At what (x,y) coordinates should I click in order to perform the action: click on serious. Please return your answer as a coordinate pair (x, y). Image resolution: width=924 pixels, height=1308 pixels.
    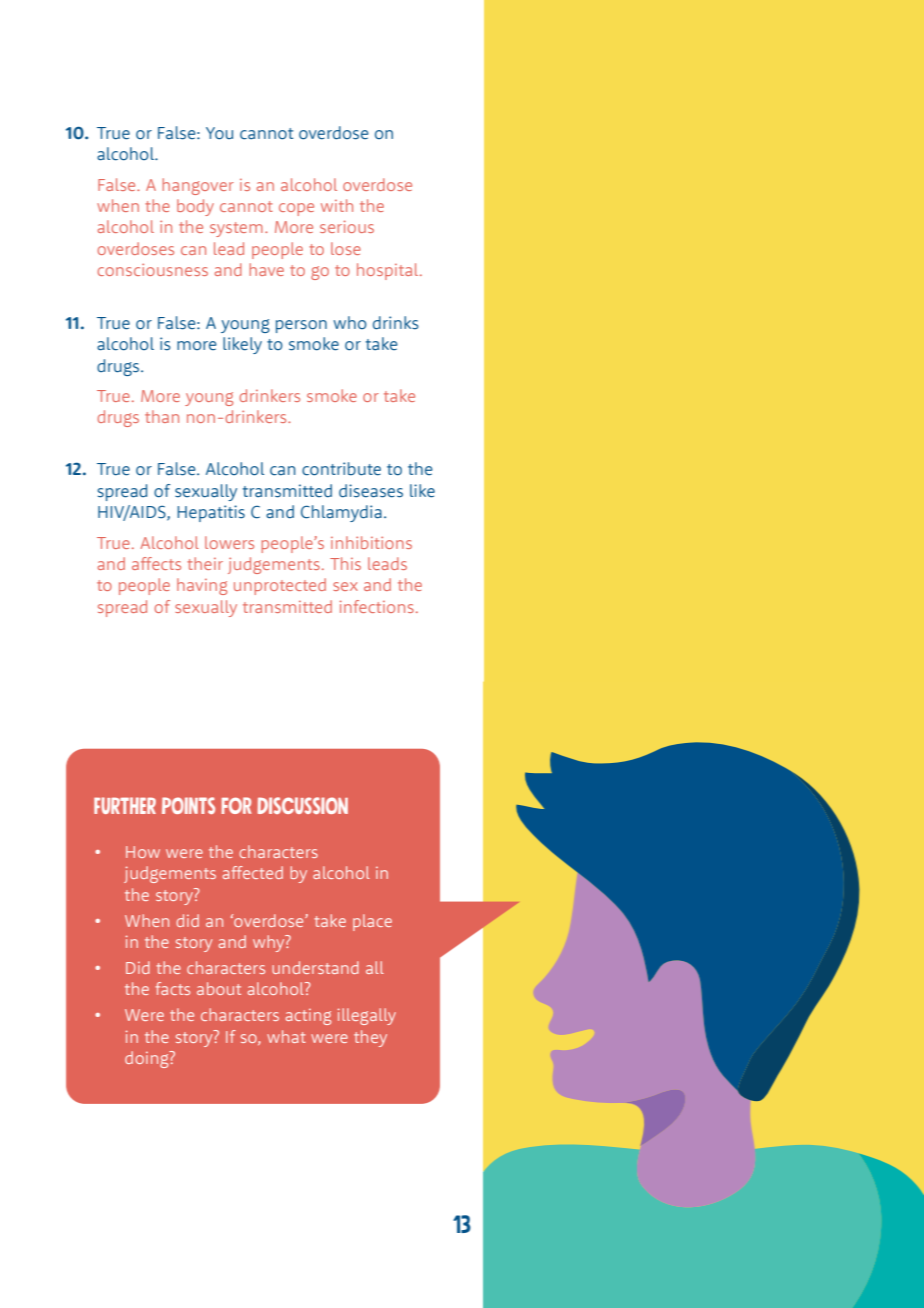
    Looking at the image, I should click on (347, 226).
